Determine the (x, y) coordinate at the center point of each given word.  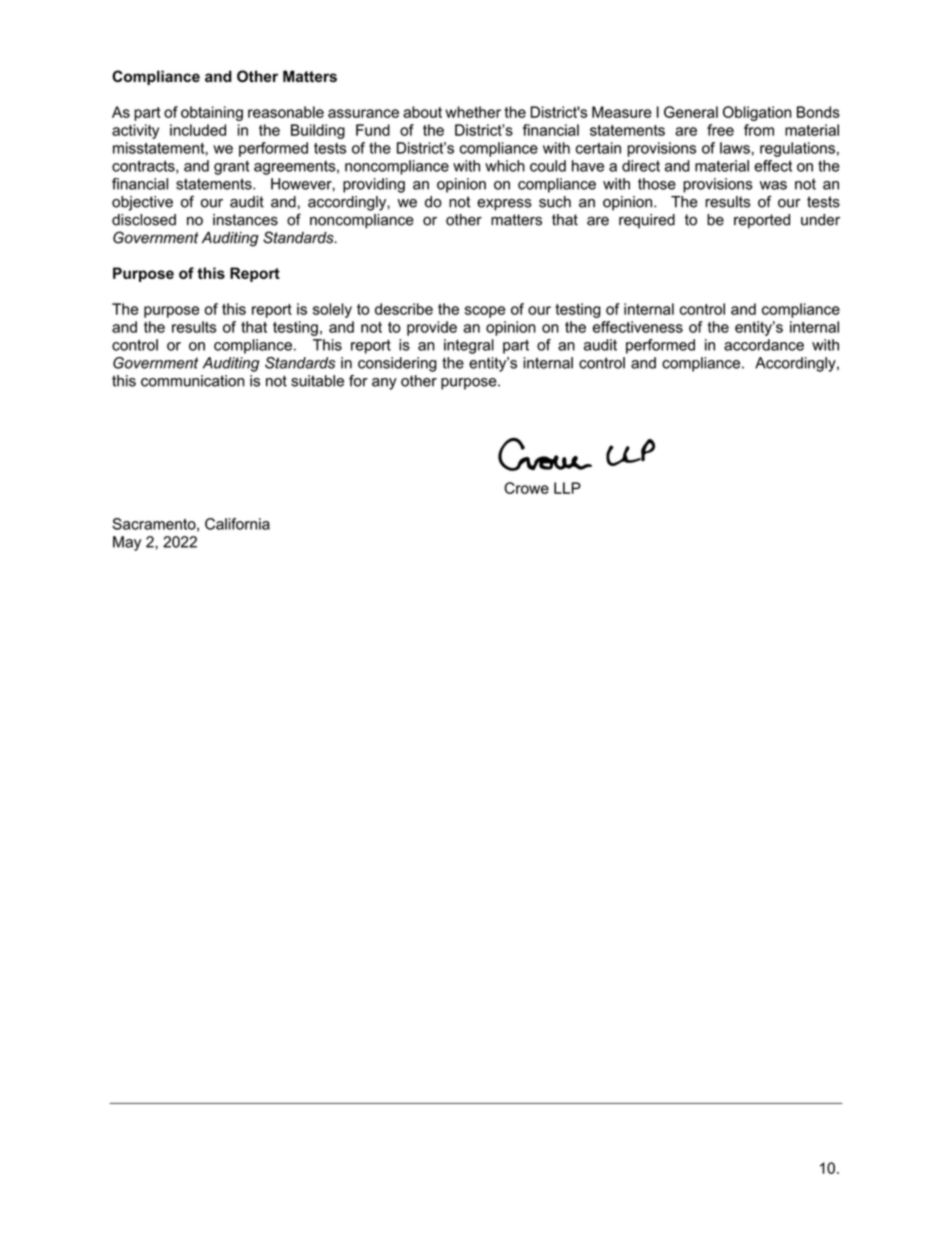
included (198, 130)
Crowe (526, 488)
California (237, 524)
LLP (567, 488)
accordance (764, 345)
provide (432, 328)
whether (473, 112)
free (720, 130)
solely (332, 310)
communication (192, 381)
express (504, 205)
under (820, 220)
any (384, 384)
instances (245, 220)
